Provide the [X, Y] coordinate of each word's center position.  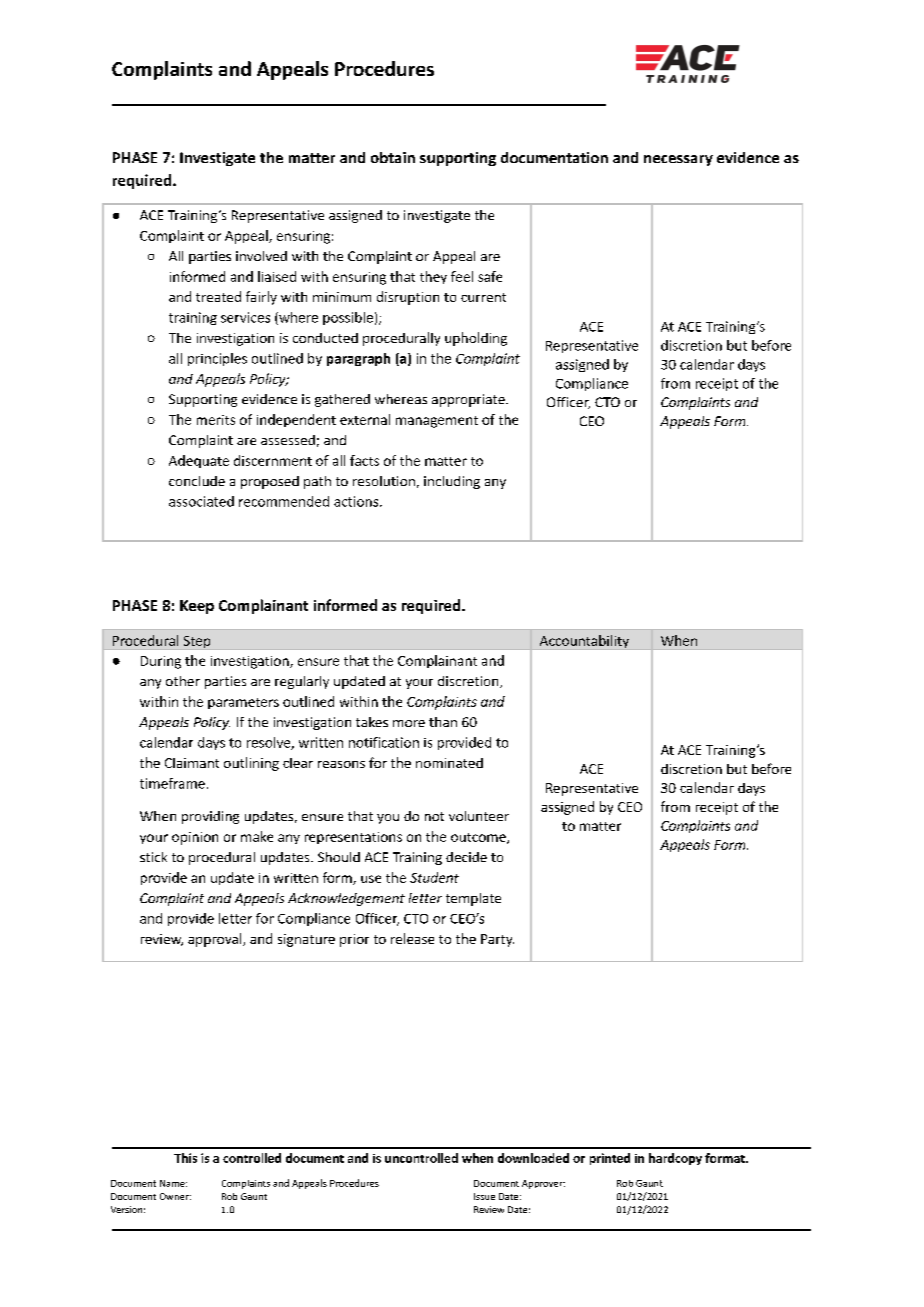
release [412, 938]
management [437, 422]
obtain [393, 157]
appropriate [469, 400]
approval [216, 940]
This [185, 1158]
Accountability [584, 641]
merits [216, 420]
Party [497, 940]
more [409, 723]
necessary [678, 160]
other [183, 681]
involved [261, 256]
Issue [484, 1196]
